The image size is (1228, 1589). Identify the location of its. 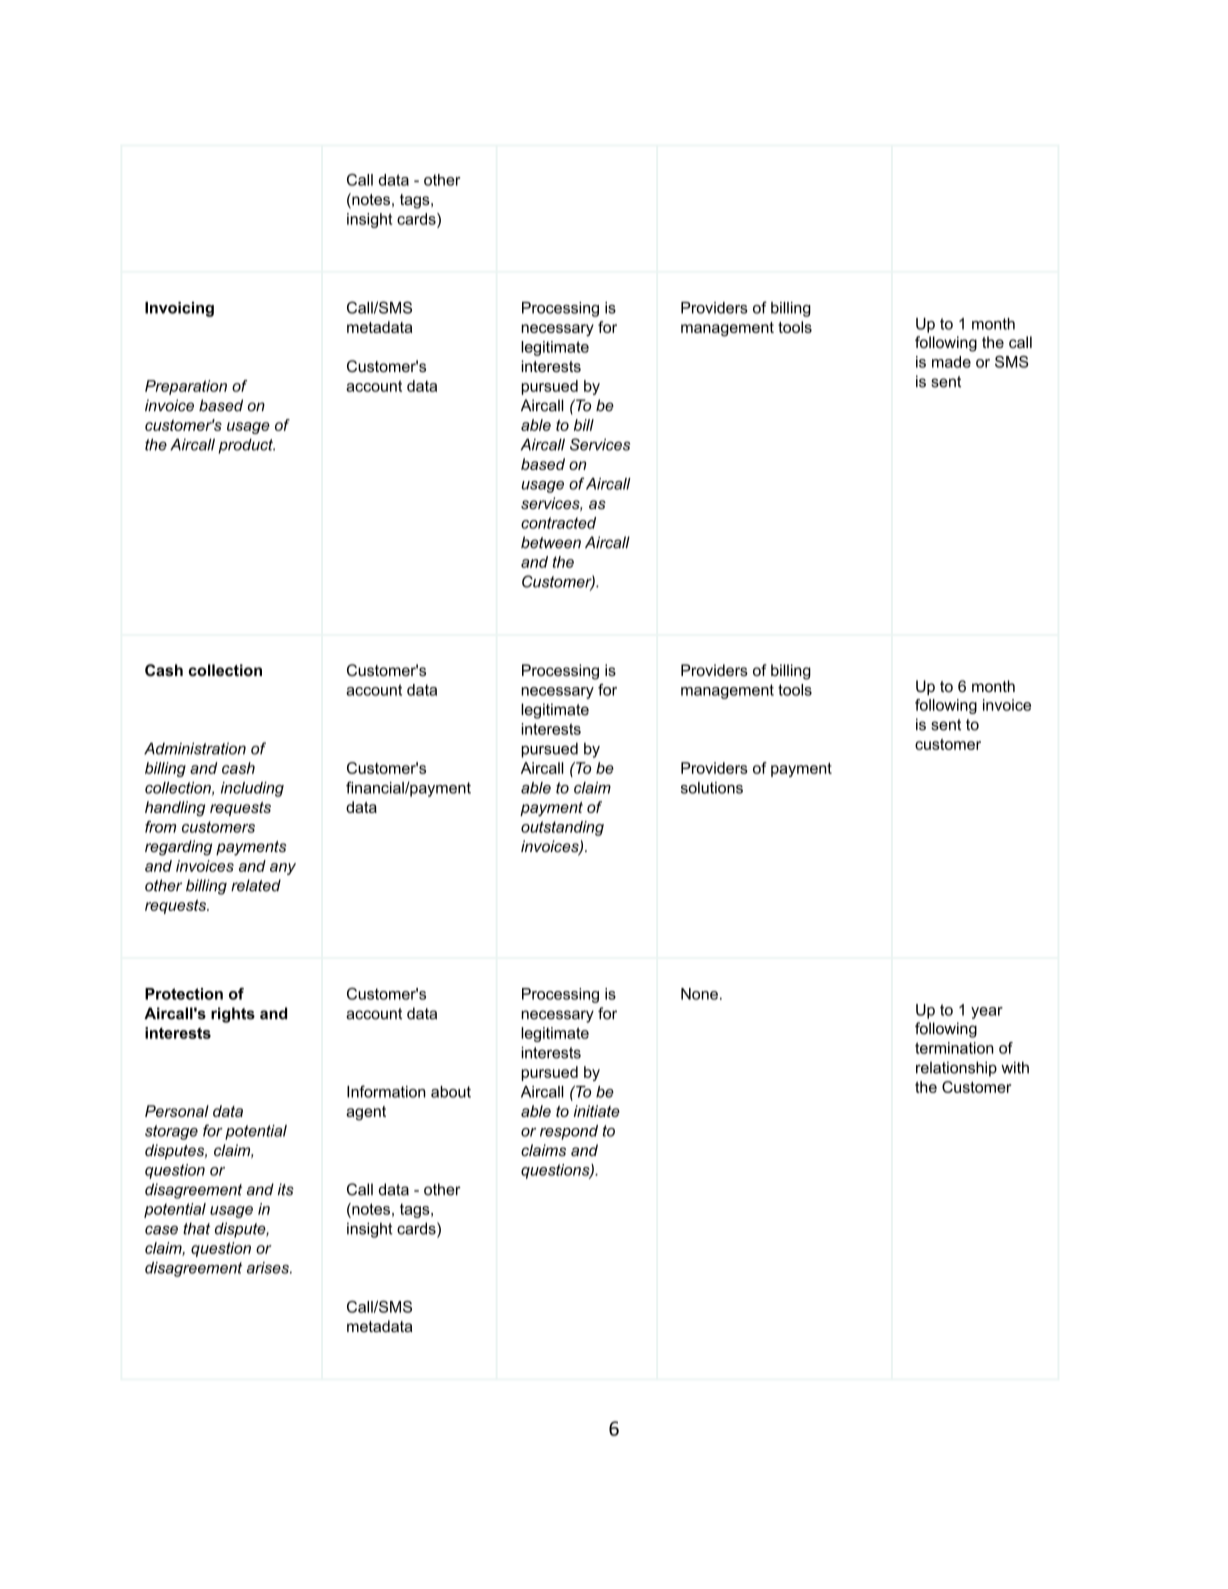
(286, 1189).
